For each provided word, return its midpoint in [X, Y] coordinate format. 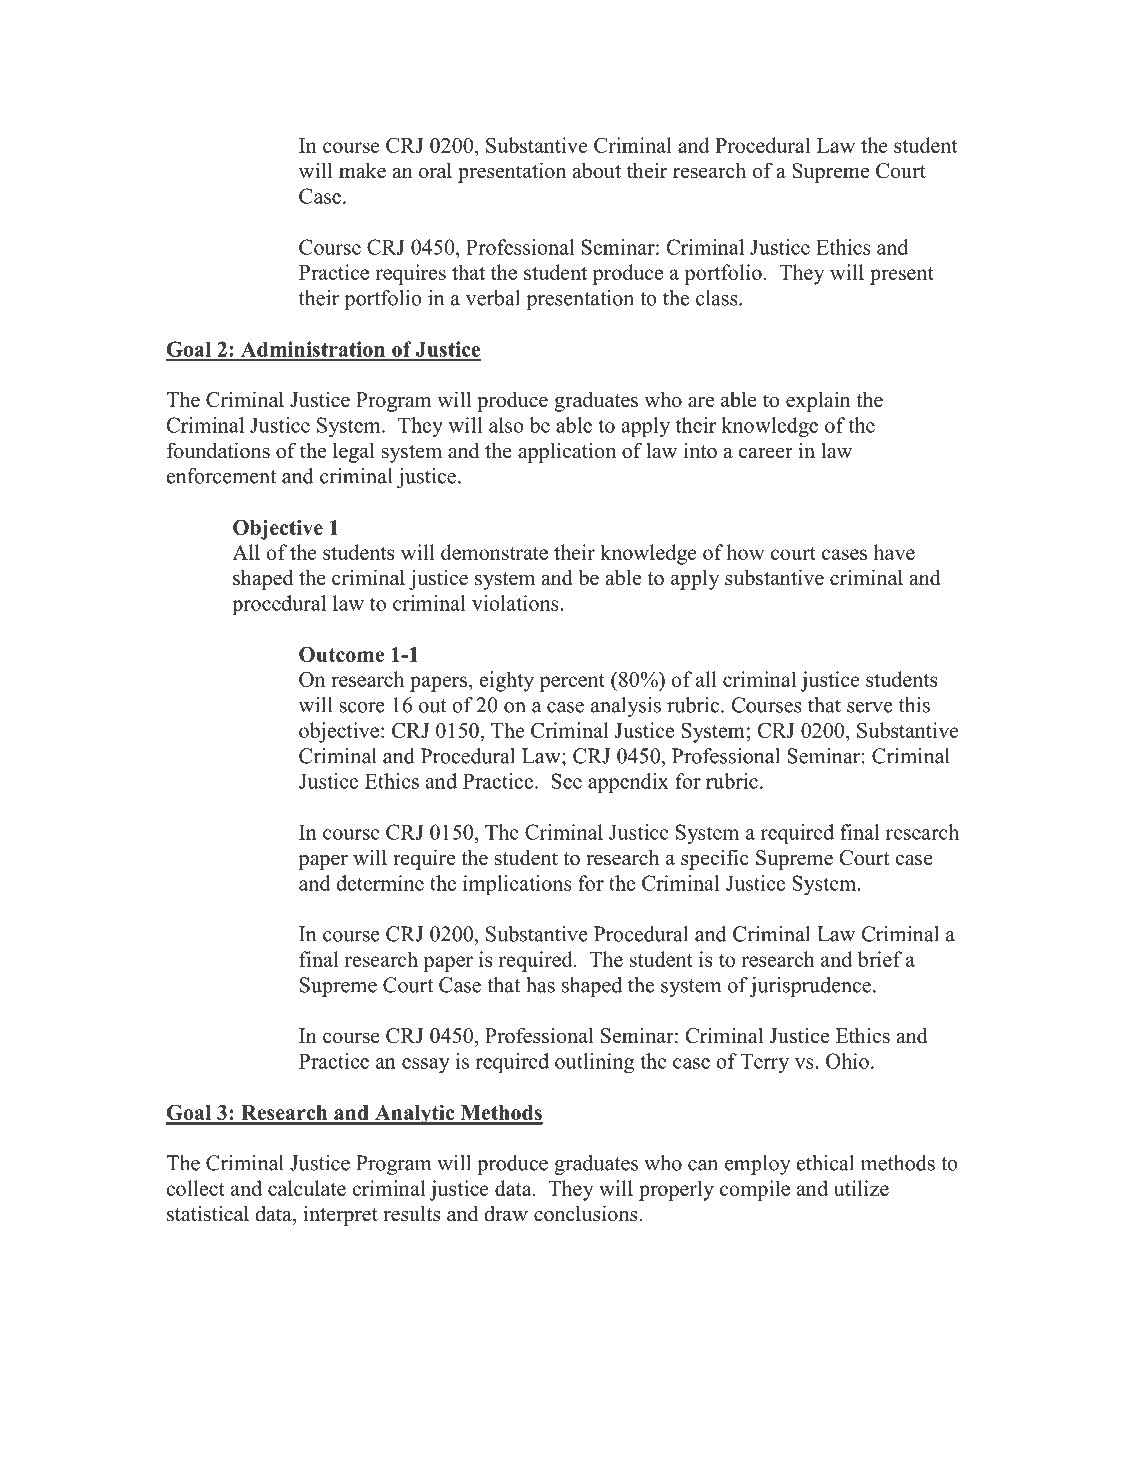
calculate [307, 1188]
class [718, 298]
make [362, 170]
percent [572, 683]
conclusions [587, 1213]
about [597, 170]
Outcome [341, 654]
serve [870, 707]
